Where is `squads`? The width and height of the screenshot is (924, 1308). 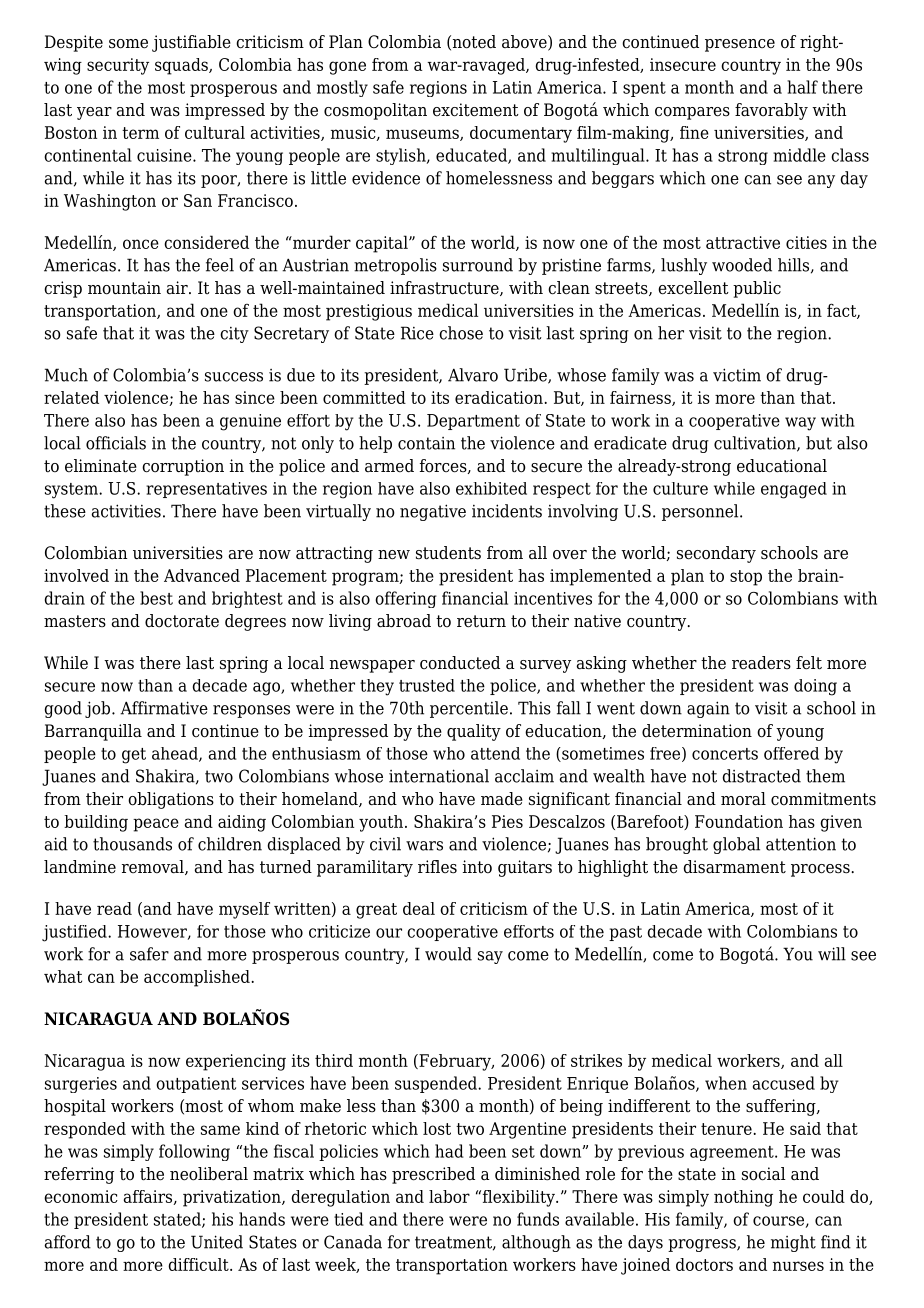 squads is located at coordinates (182, 66).
